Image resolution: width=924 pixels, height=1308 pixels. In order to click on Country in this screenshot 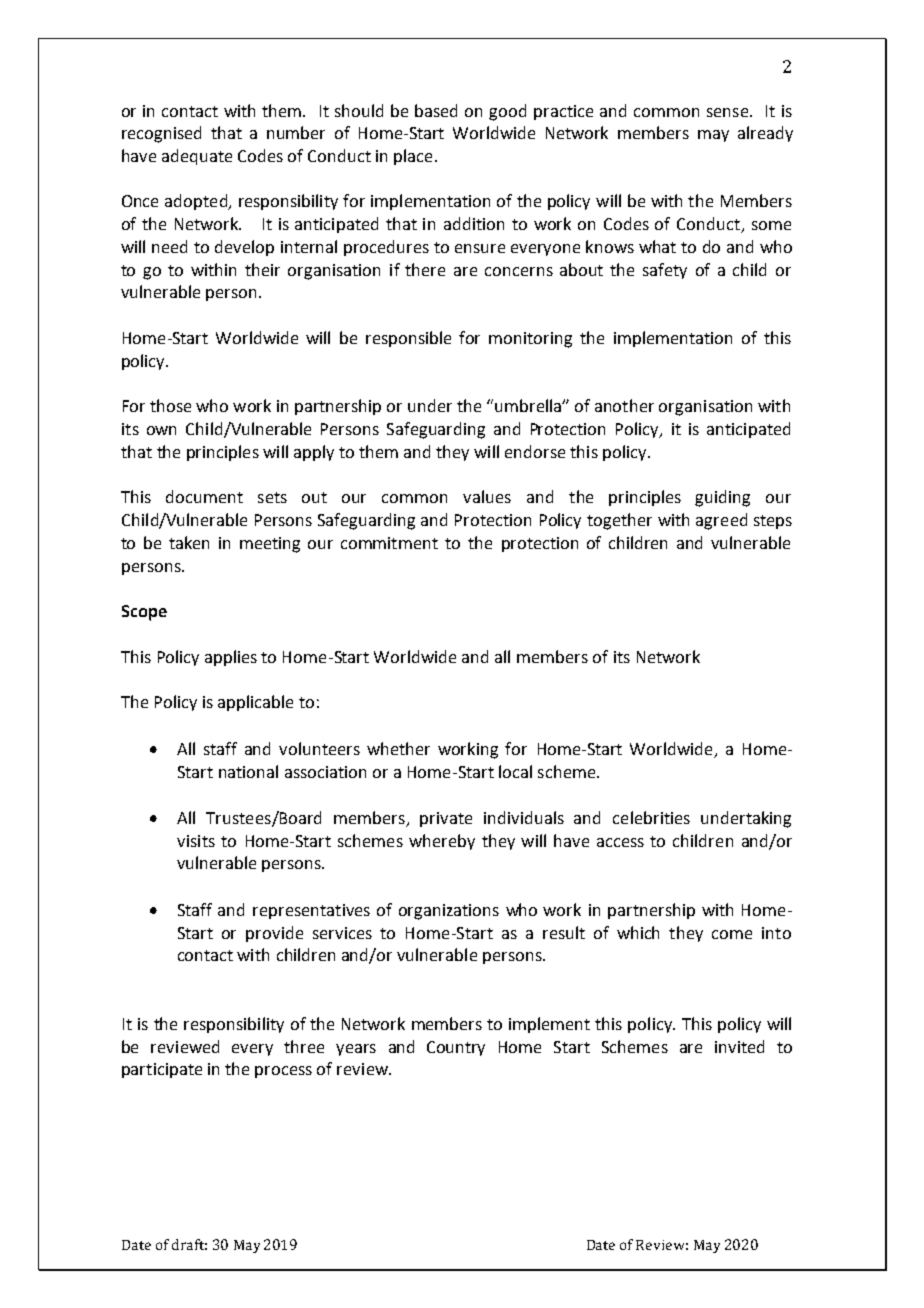, I will do `click(456, 1048)`.
